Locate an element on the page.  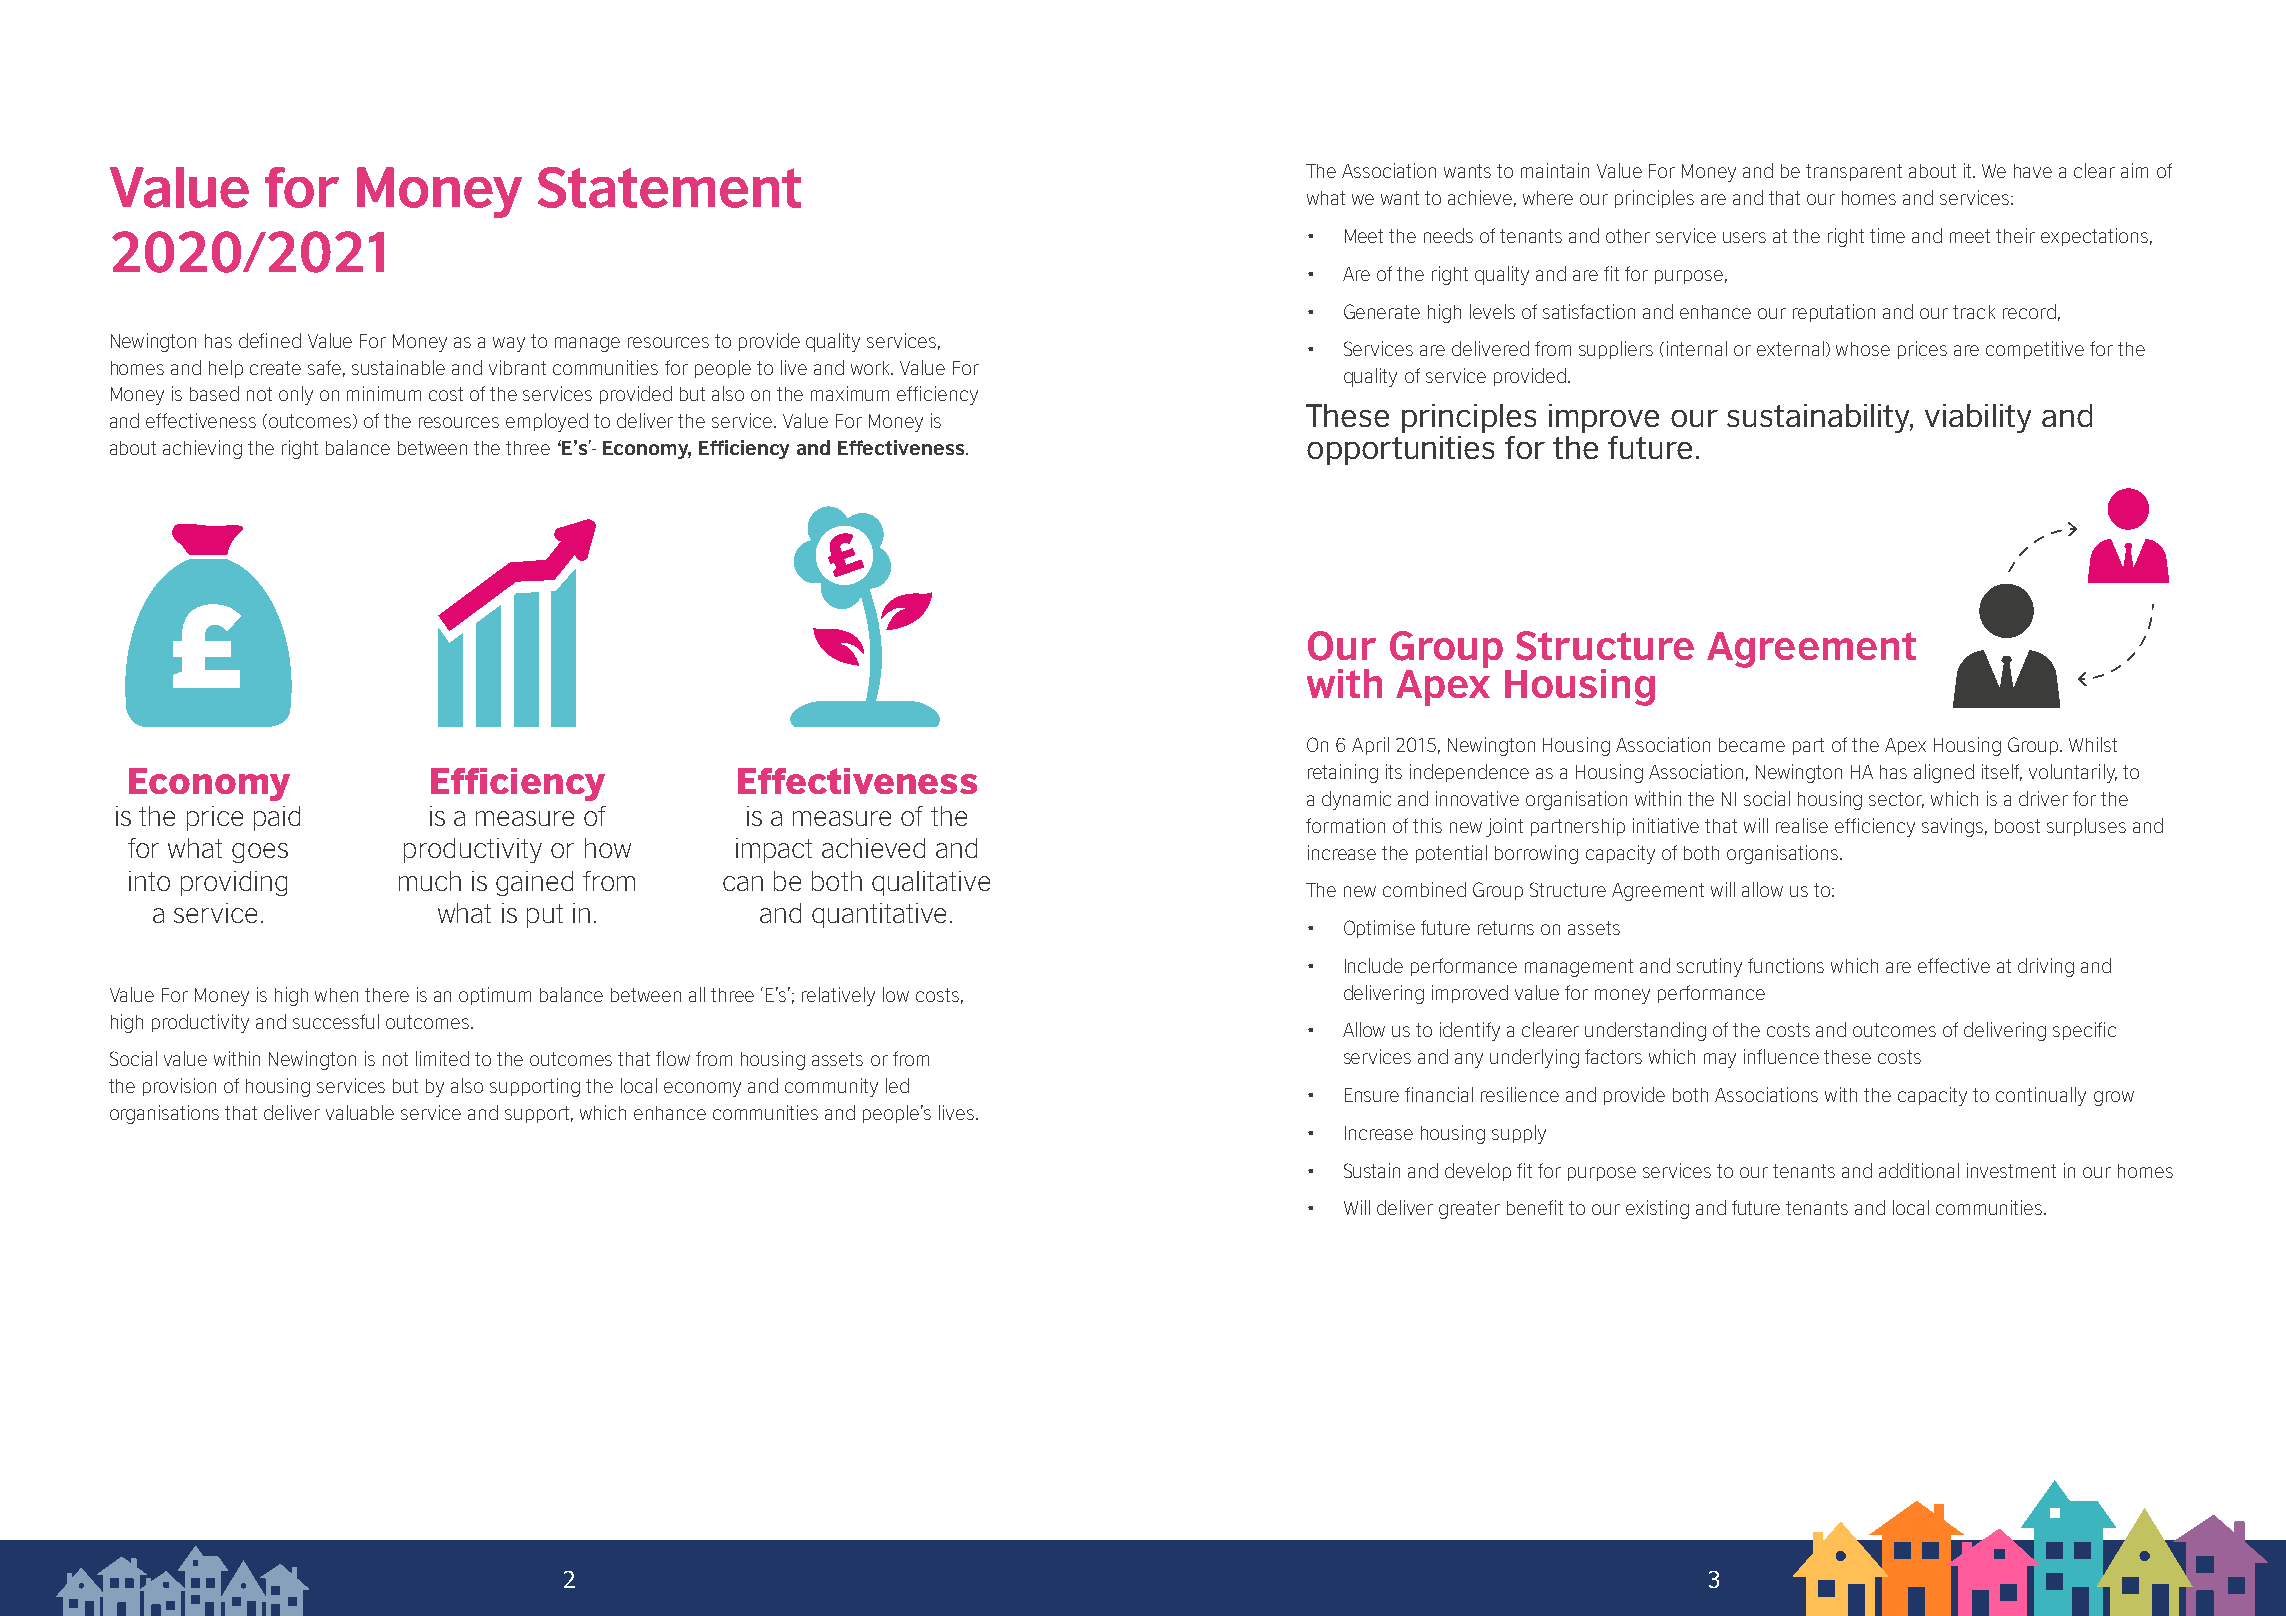
valuable is located at coordinates (360, 1112).
